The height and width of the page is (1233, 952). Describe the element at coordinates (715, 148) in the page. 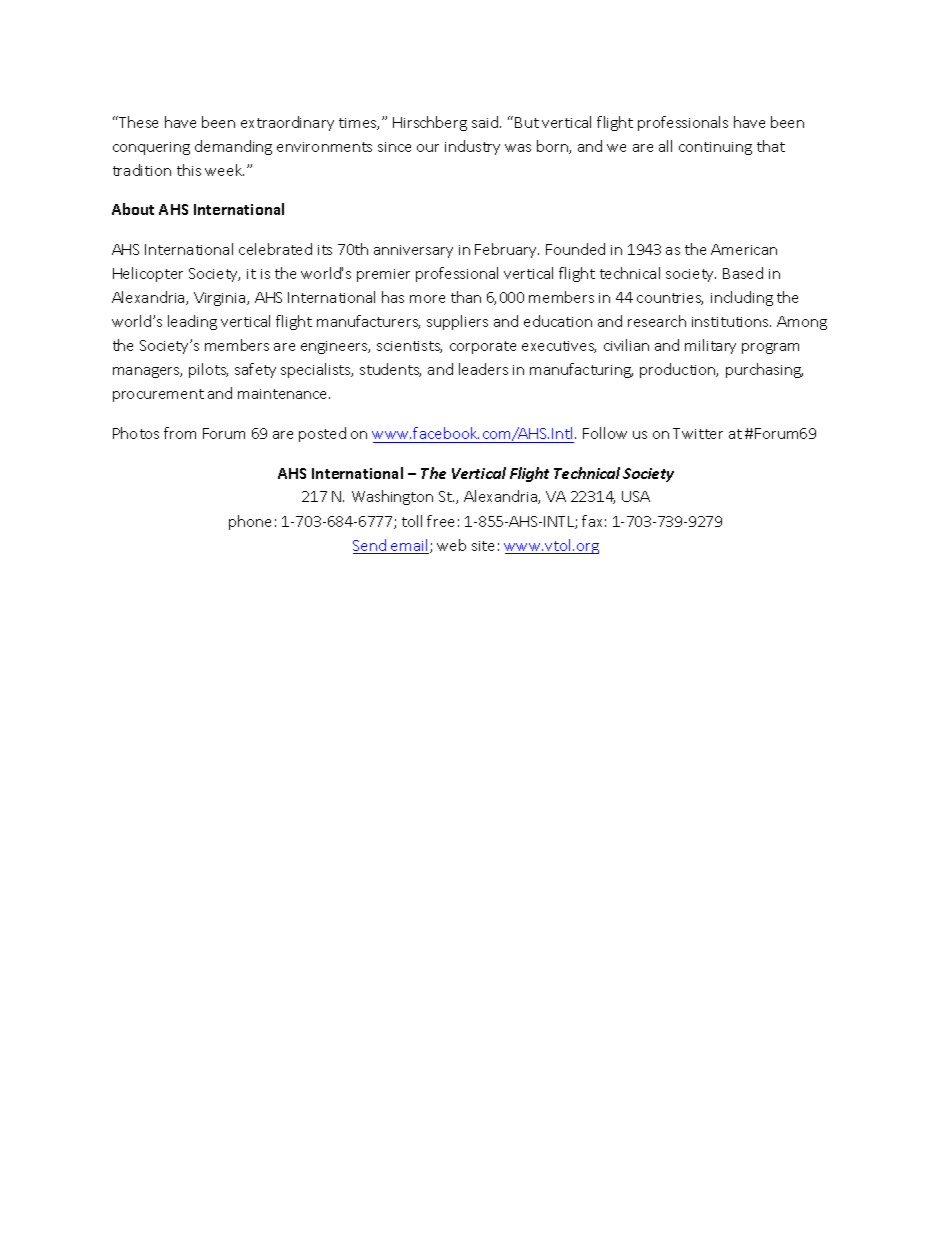

I see `continuing` at that location.
